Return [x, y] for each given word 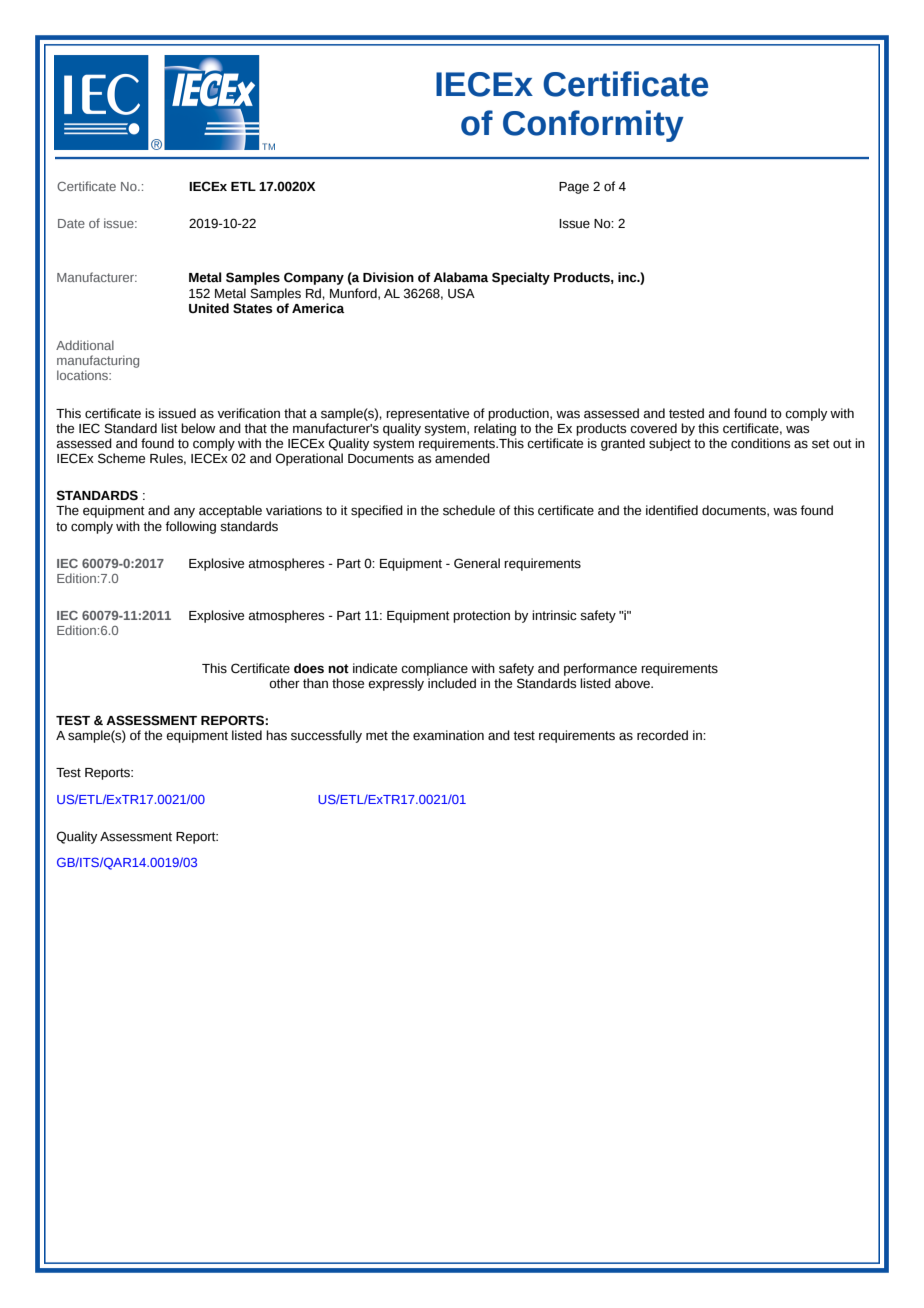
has [276, 735]
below [198, 428]
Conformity [593, 126]
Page [574, 188]
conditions [760, 443]
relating [495, 429]
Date [71, 223]
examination [448, 735]
